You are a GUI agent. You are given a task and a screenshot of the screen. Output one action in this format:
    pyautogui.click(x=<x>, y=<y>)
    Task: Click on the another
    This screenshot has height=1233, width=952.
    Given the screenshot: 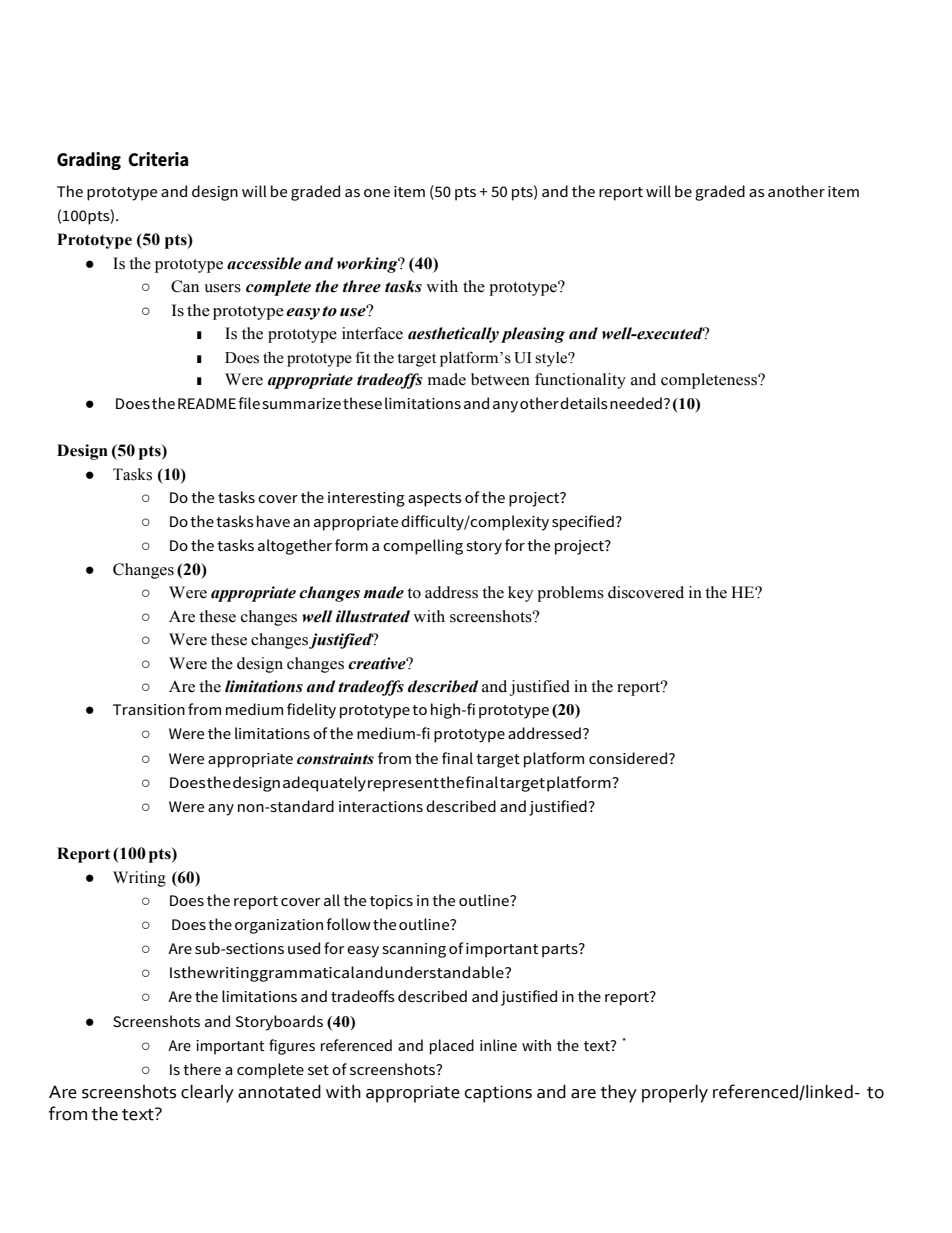 What is the action you would take?
    pyautogui.click(x=796, y=191)
